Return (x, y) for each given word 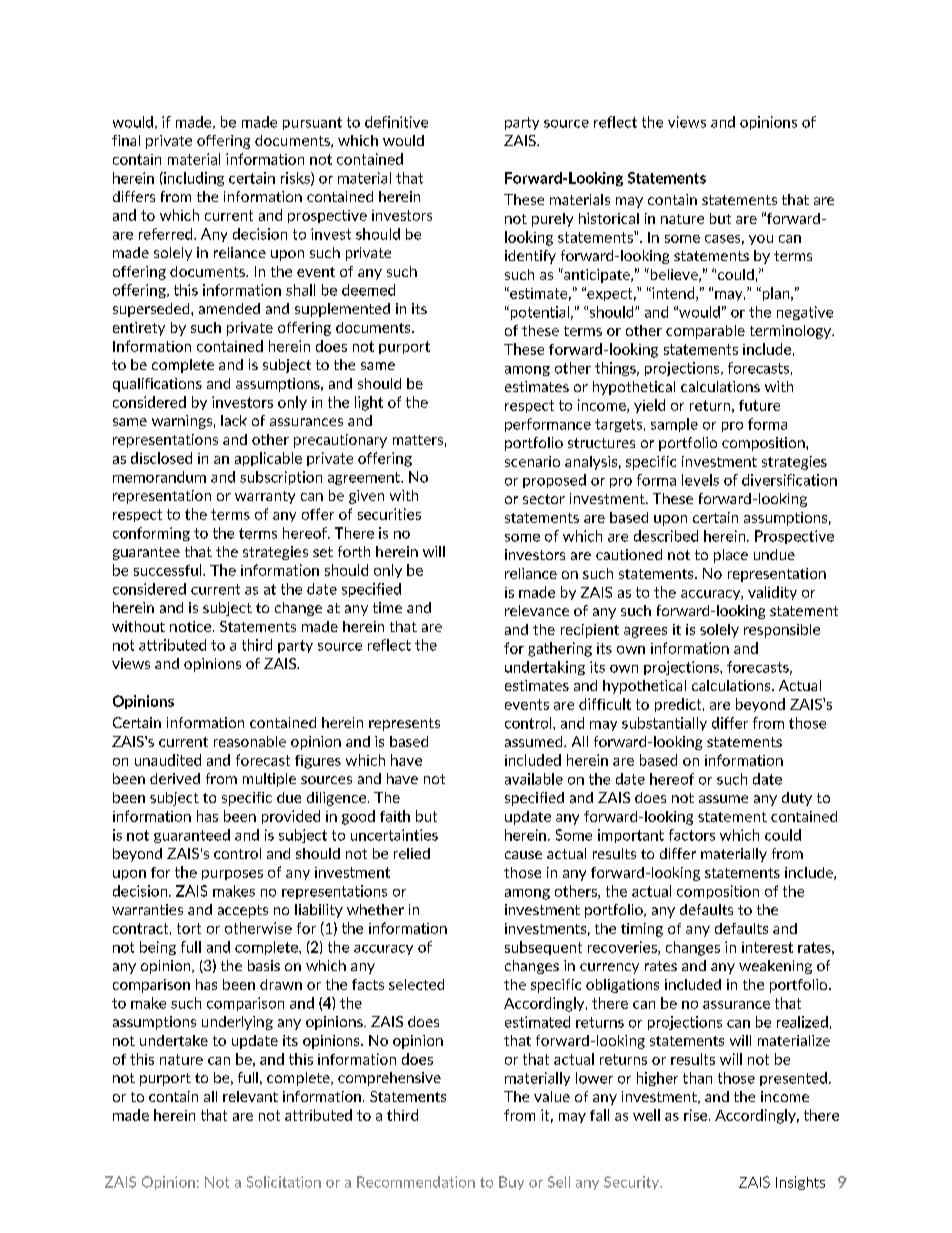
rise (695, 1115)
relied (412, 853)
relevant (250, 1096)
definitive (396, 122)
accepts (243, 911)
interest (767, 947)
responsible (782, 631)
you (761, 240)
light (369, 403)
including (193, 179)
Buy (511, 1183)
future (759, 405)
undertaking (545, 668)
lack (234, 420)
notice (192, 626)
